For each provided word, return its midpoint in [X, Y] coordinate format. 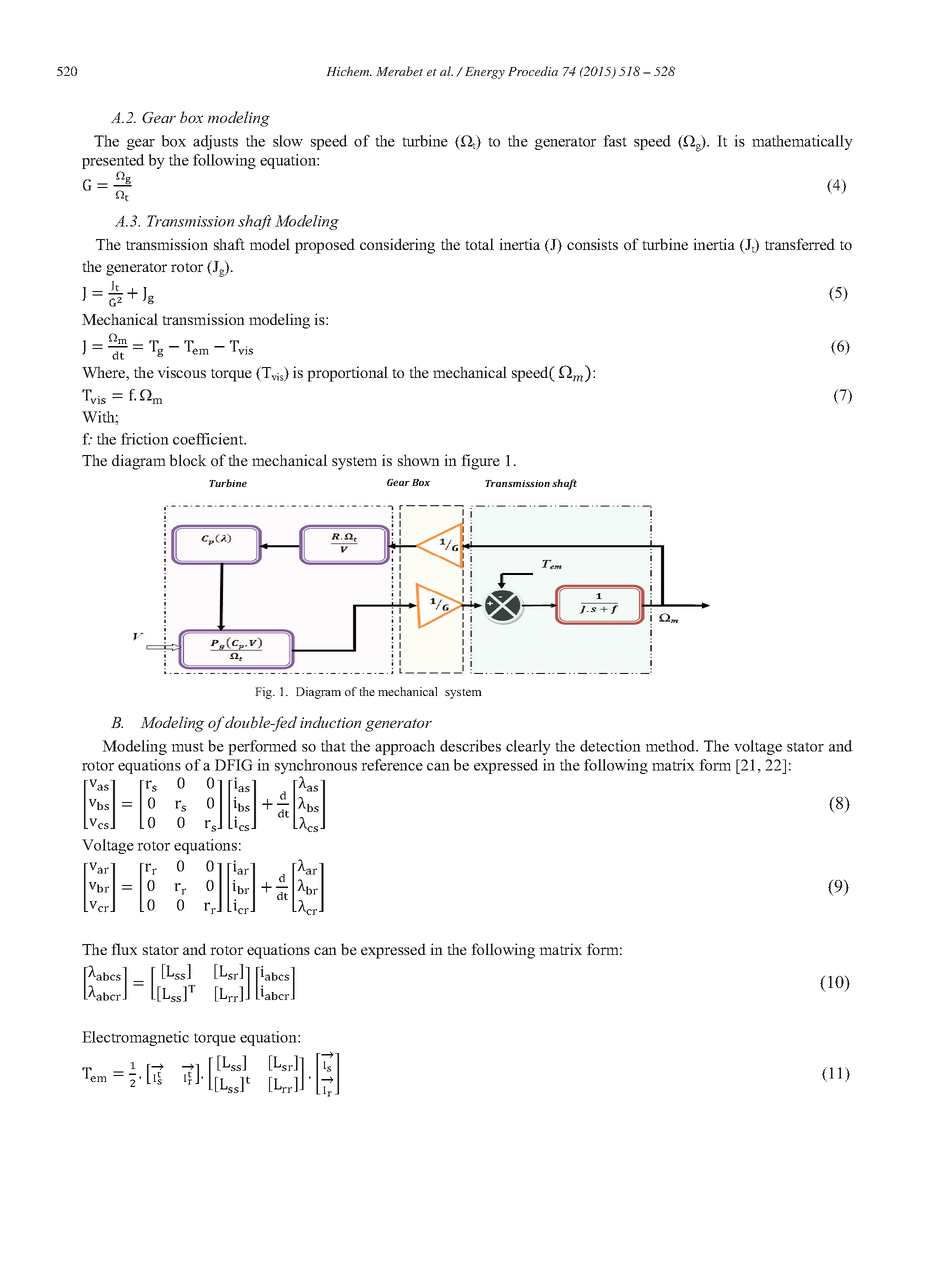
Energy [485, 73]
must [187, 747]
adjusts [215, 142]
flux [124, 949]
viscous [181, 372]
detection [610, 746]
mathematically [802, 142]
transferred [800, 244]
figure [480, 462]
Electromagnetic [135, 1038]
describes [470, 746]
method [671, 746]
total [479, 244]
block [188, 460]
